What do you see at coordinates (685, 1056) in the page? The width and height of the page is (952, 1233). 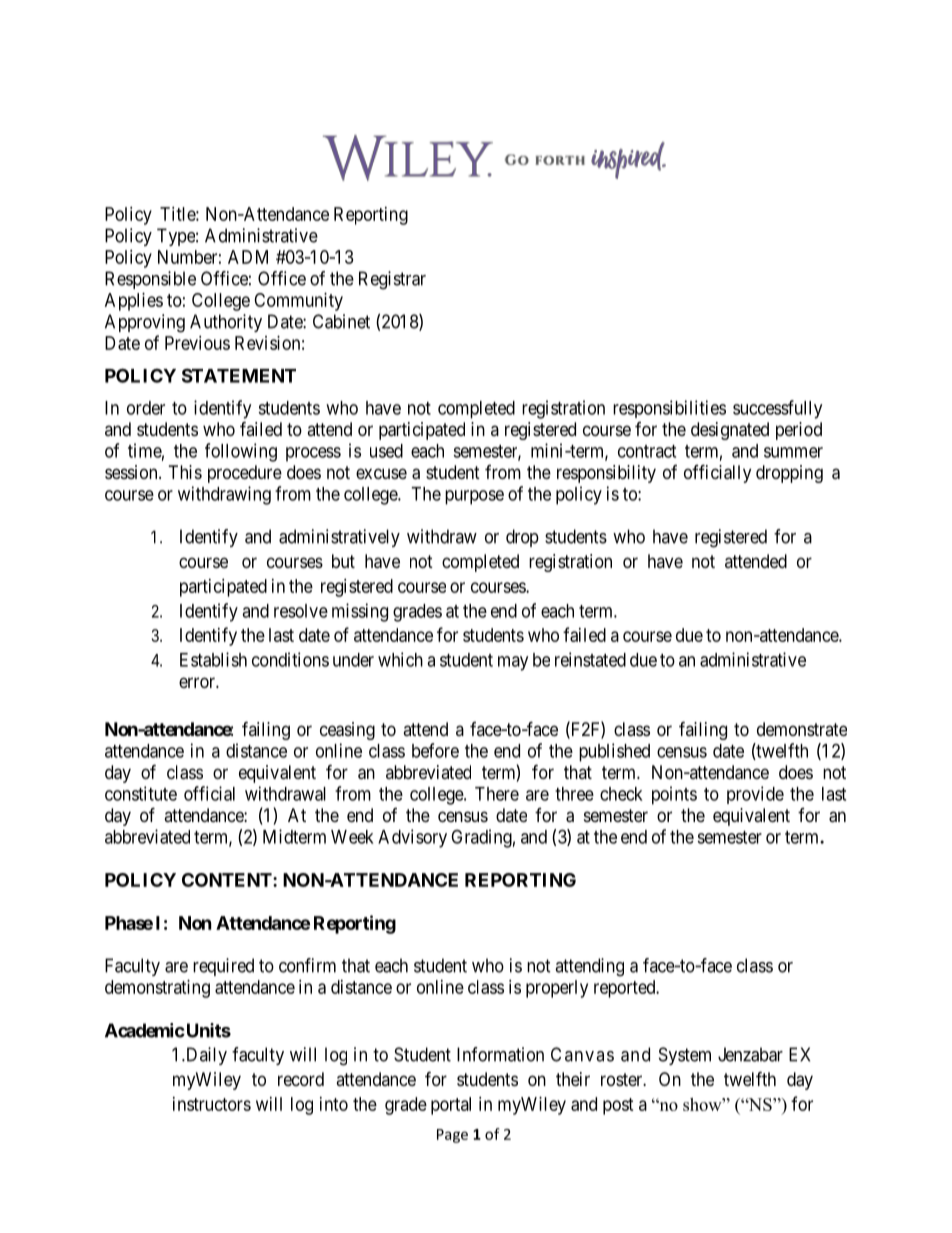 I see `System` at bounding box center [685, 1056].
